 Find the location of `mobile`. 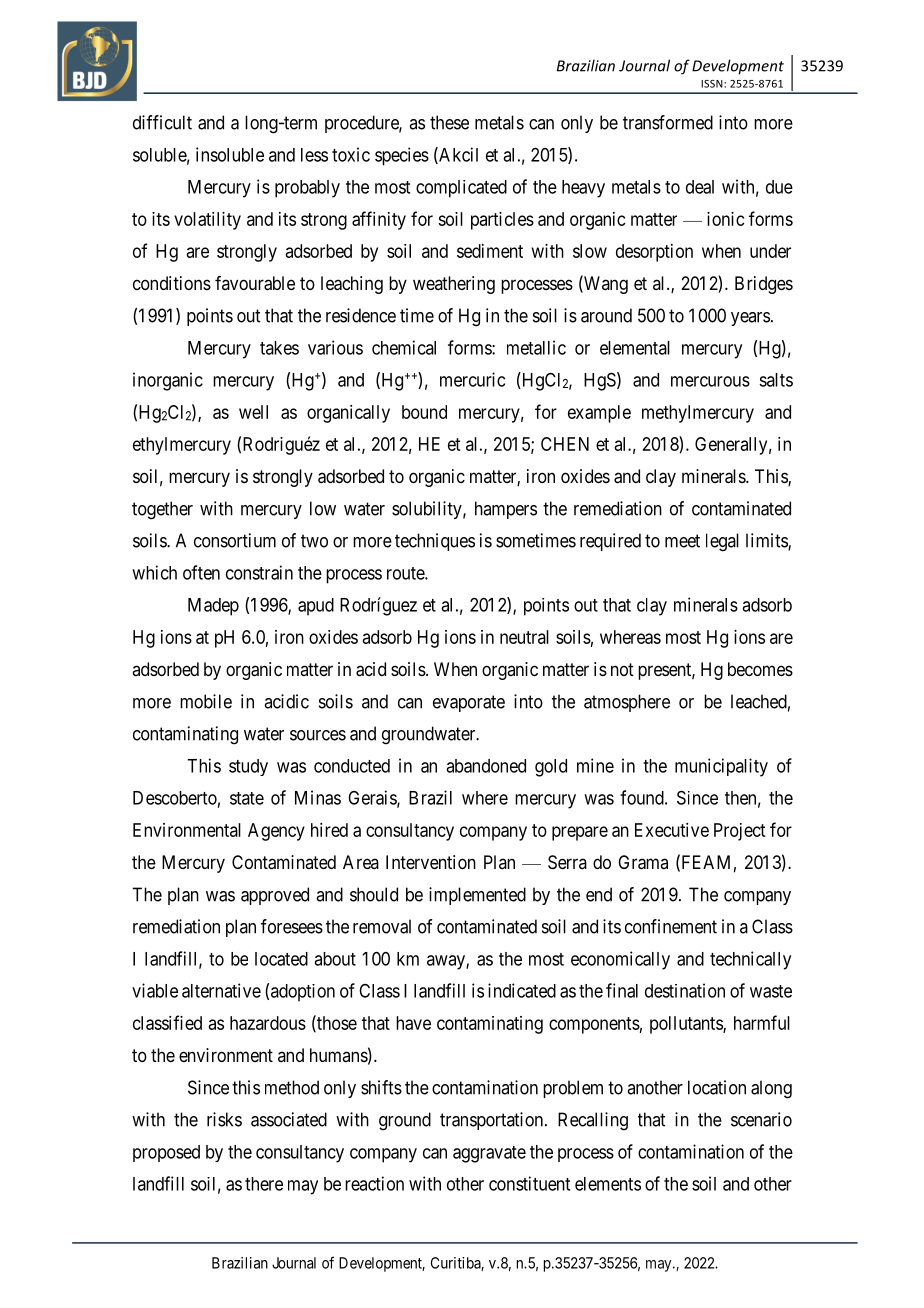

mobile is located at coordinates (206, 701).
